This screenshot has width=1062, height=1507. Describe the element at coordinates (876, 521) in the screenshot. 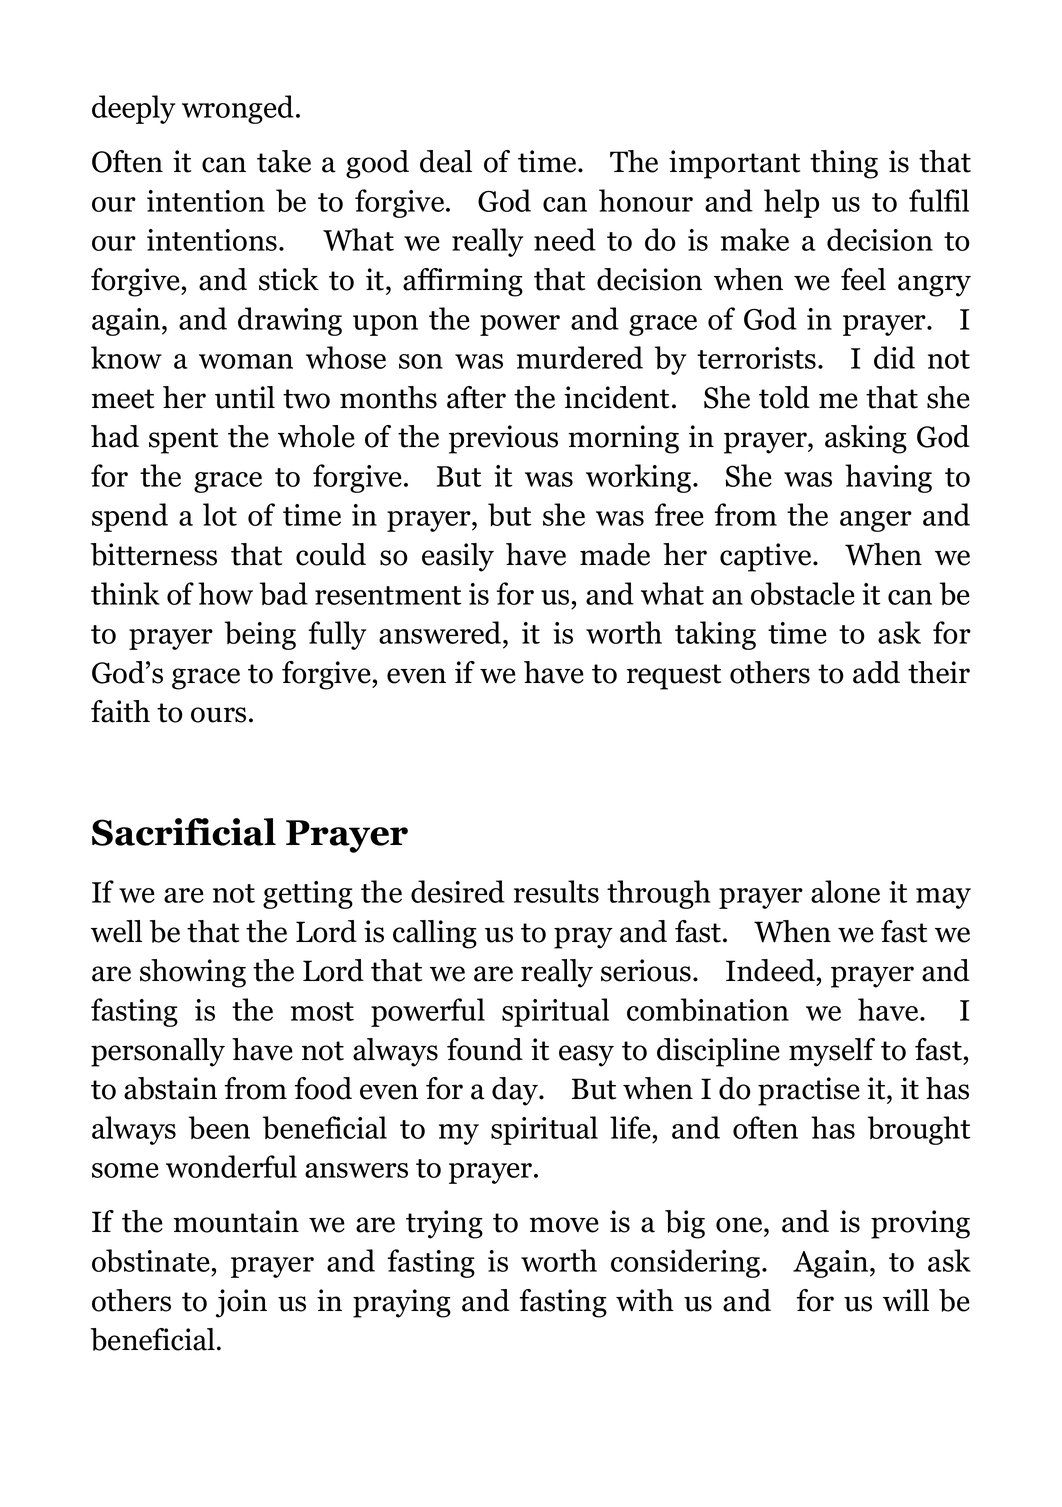

I see `anger` at that location.
